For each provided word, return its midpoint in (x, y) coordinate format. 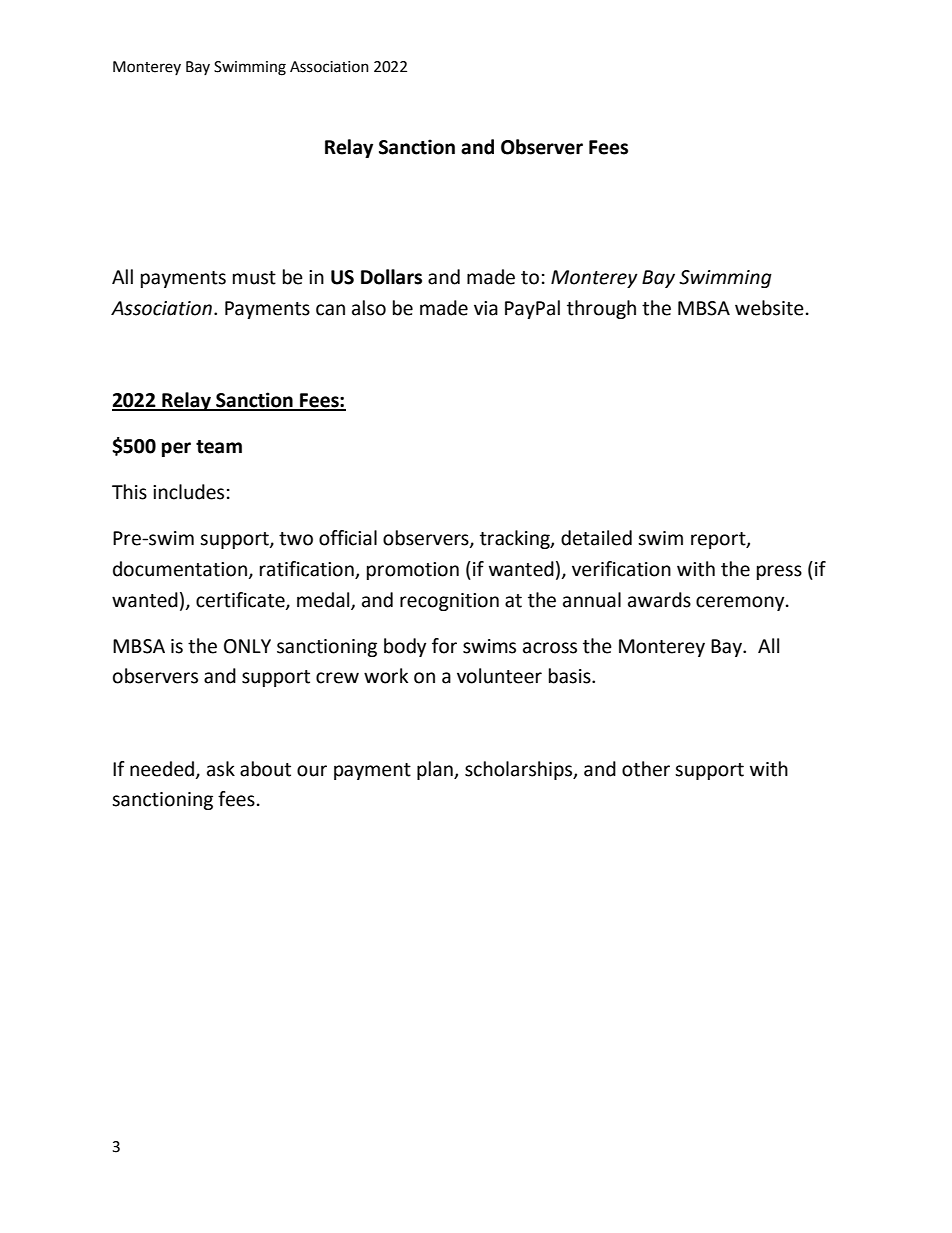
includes (188, 492)
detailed (596, 538)
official (348, 538)
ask (221, 769)
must (254, 278)
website (769, 308)
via (486, 308)
